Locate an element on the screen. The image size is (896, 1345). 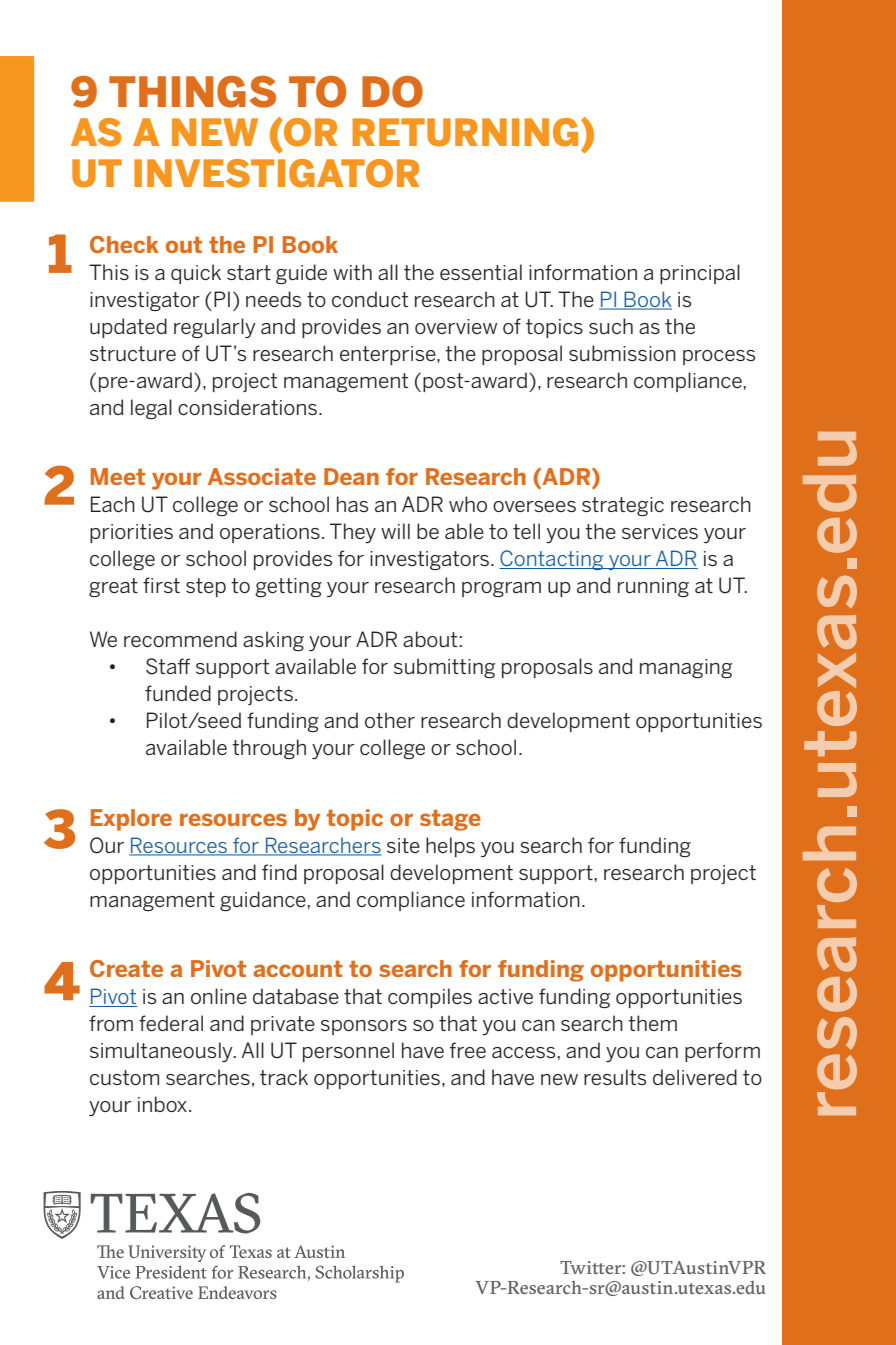
strategic is located at coordinates (623, 506).
